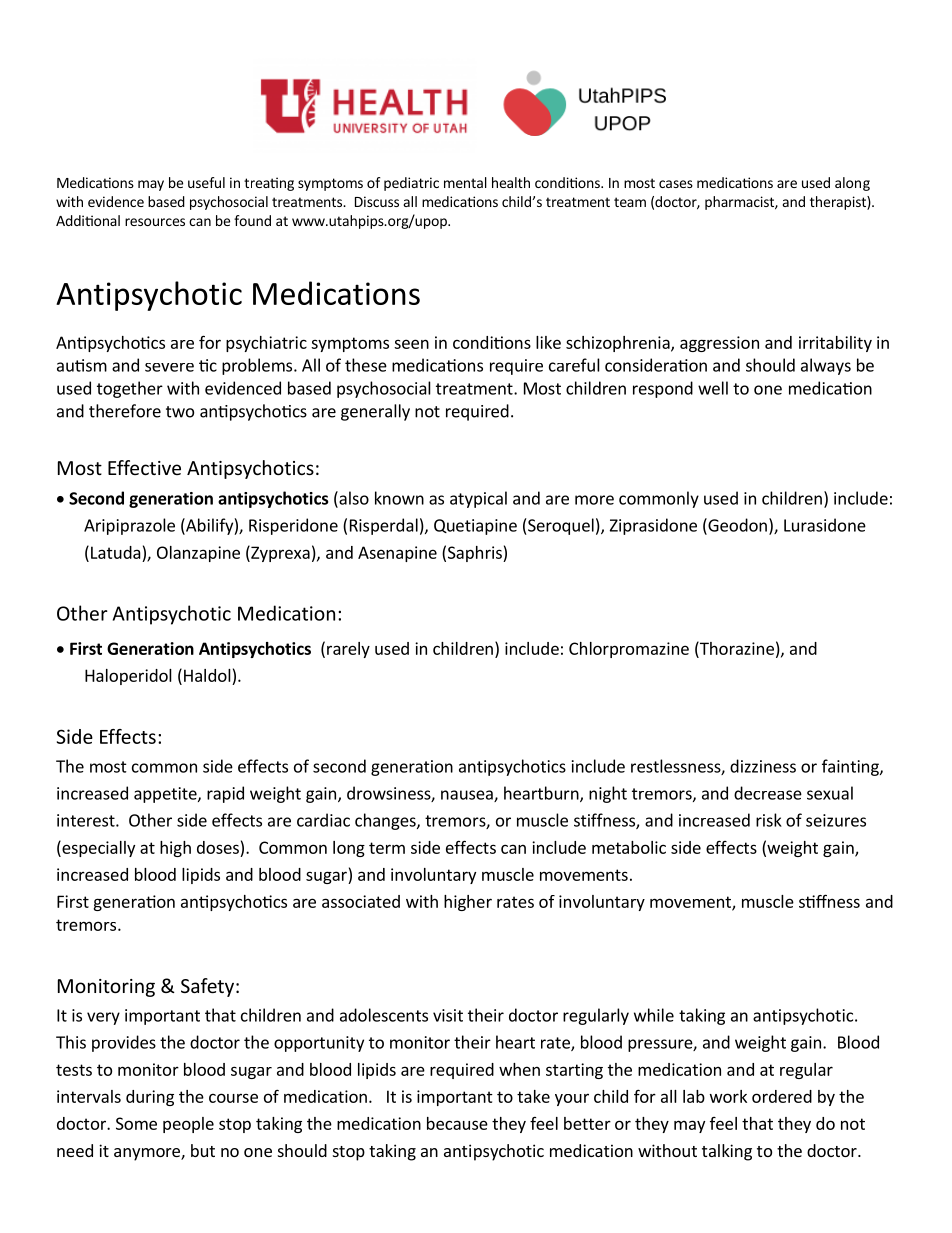  What do you see at coordinates (128, 677) in the document?
I see `Haloperidol` at bounding box center [128, 677].
